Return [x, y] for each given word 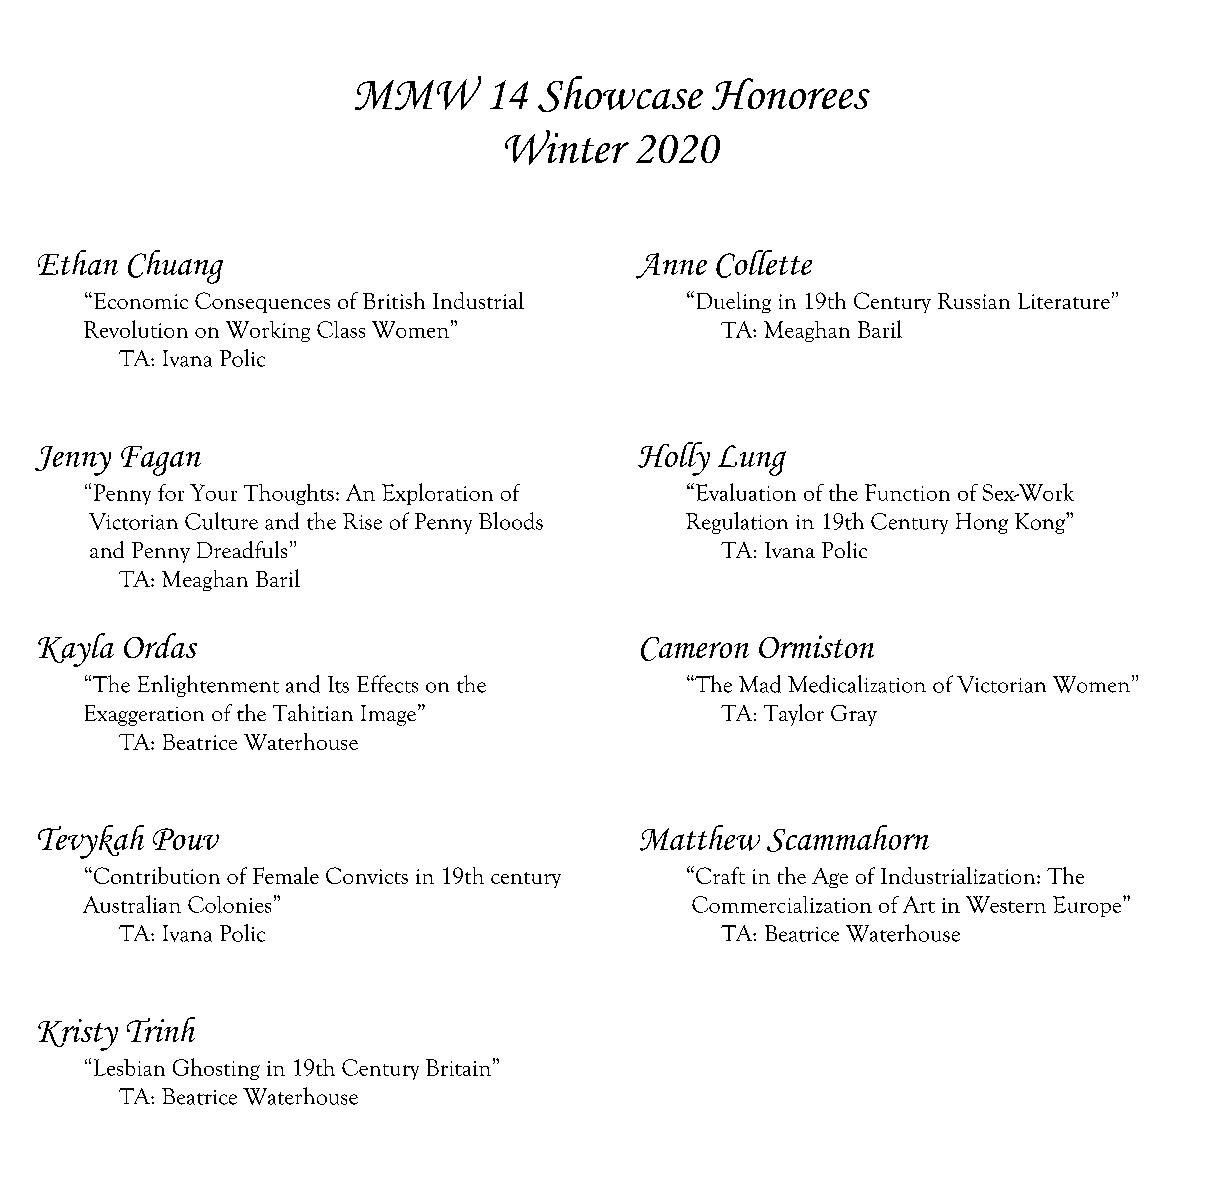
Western [1006, 904]
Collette [764, 264]
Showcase [620, 94]
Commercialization [782, 904]
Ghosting [216, 1069]
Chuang [175, 267]
